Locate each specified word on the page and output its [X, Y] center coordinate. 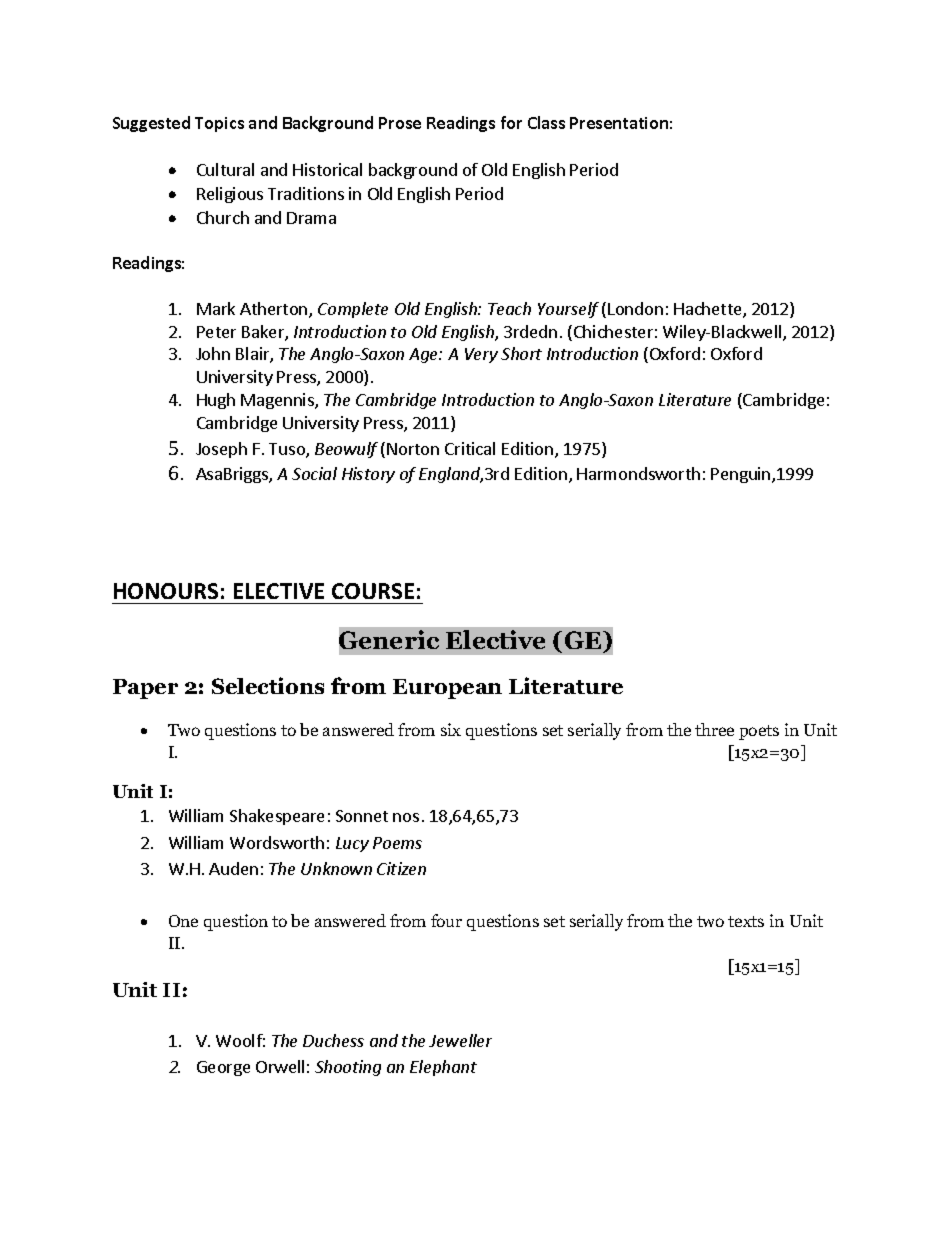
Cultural [225, 169]
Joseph [221, 450]
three [714, 729]
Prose [400, 123]
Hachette [709, 310]
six [451, 729]
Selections [268, 685]
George [223, 1068]
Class [546, 122]
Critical [470, 448]
